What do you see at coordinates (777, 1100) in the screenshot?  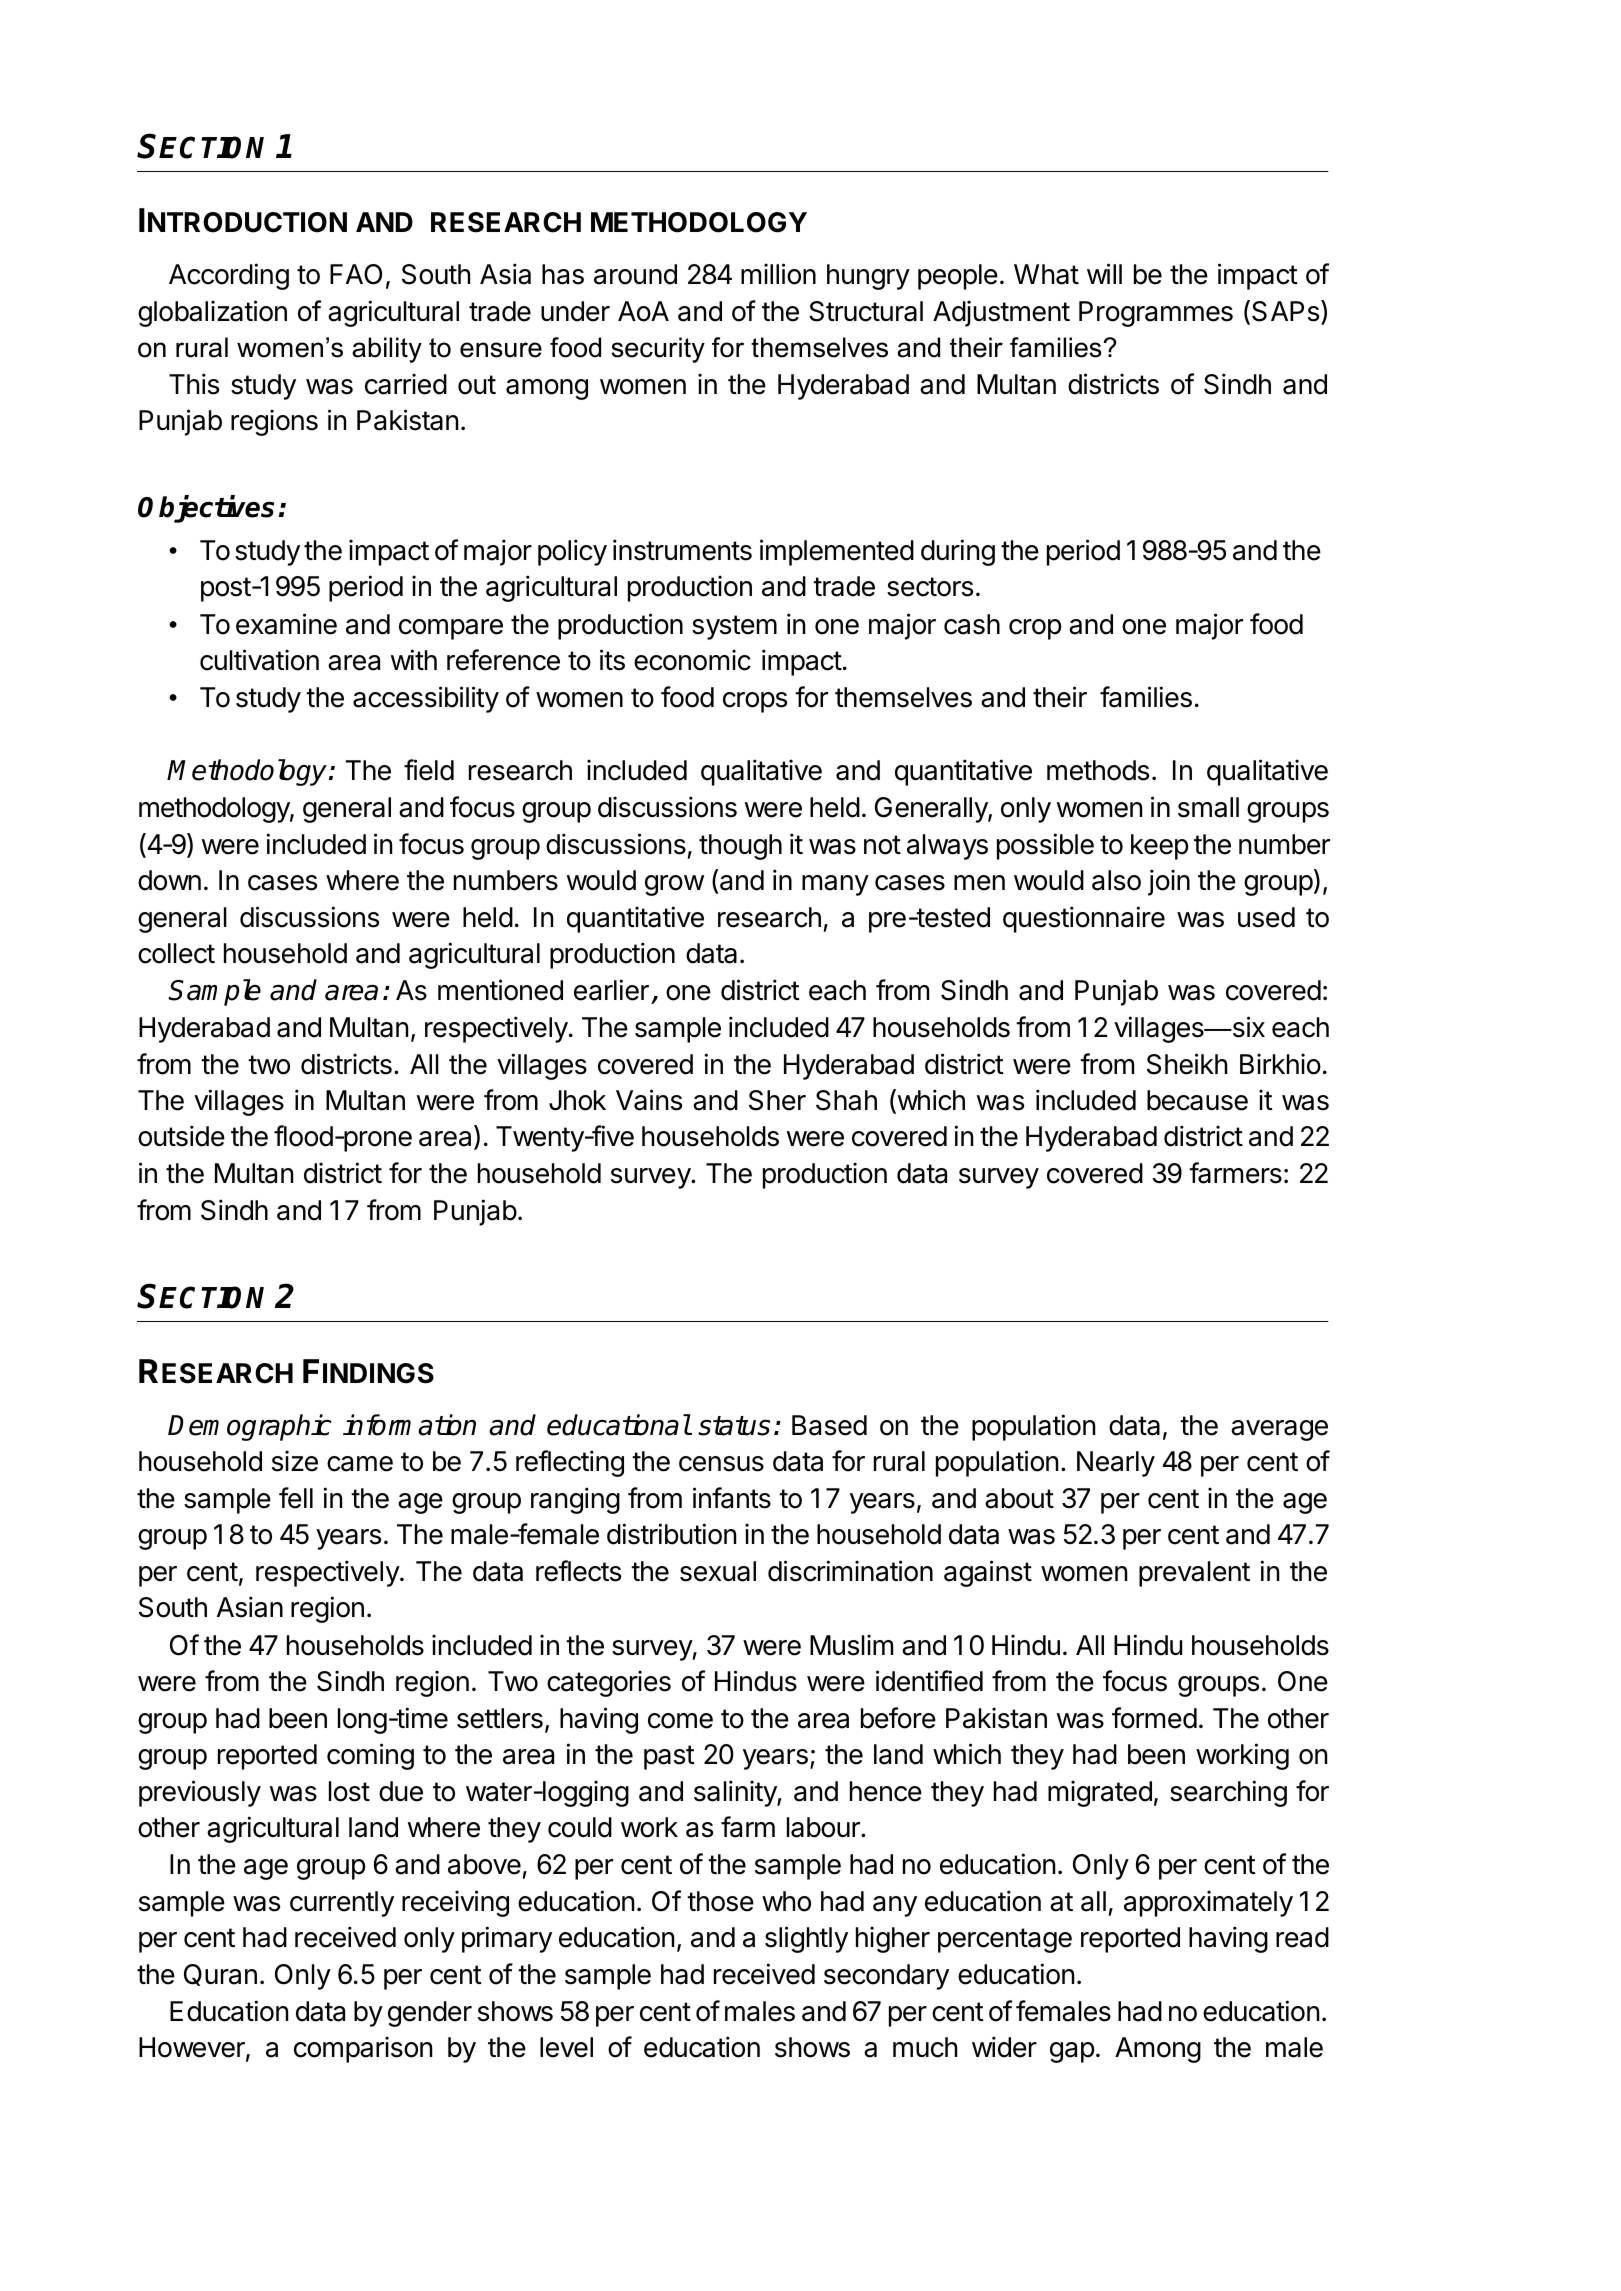 I see `Sher` at bounding box center [777, 1100].
